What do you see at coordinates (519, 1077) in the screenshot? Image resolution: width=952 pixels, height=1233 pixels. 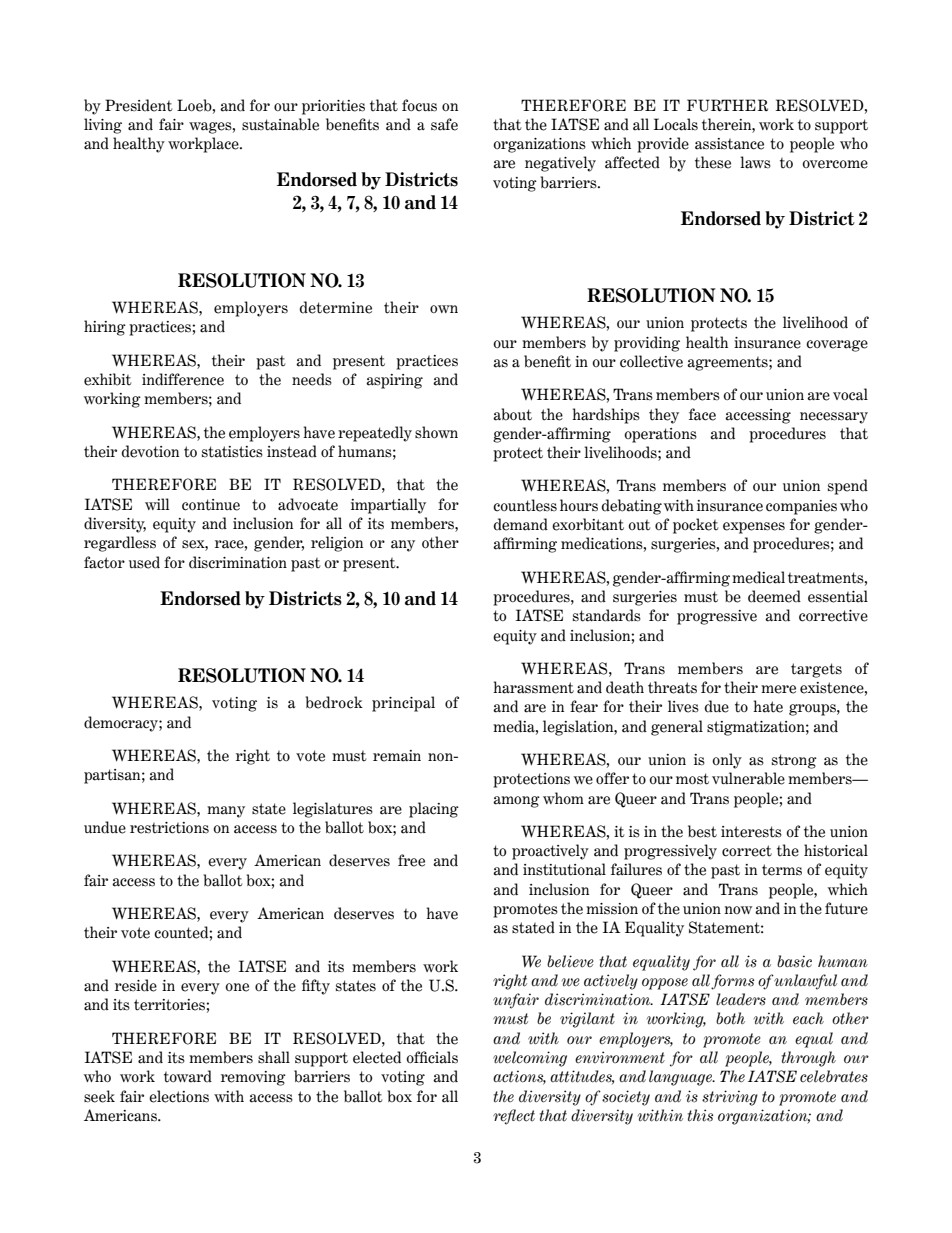 I see `actions` at bounding box center [519, 1077].
